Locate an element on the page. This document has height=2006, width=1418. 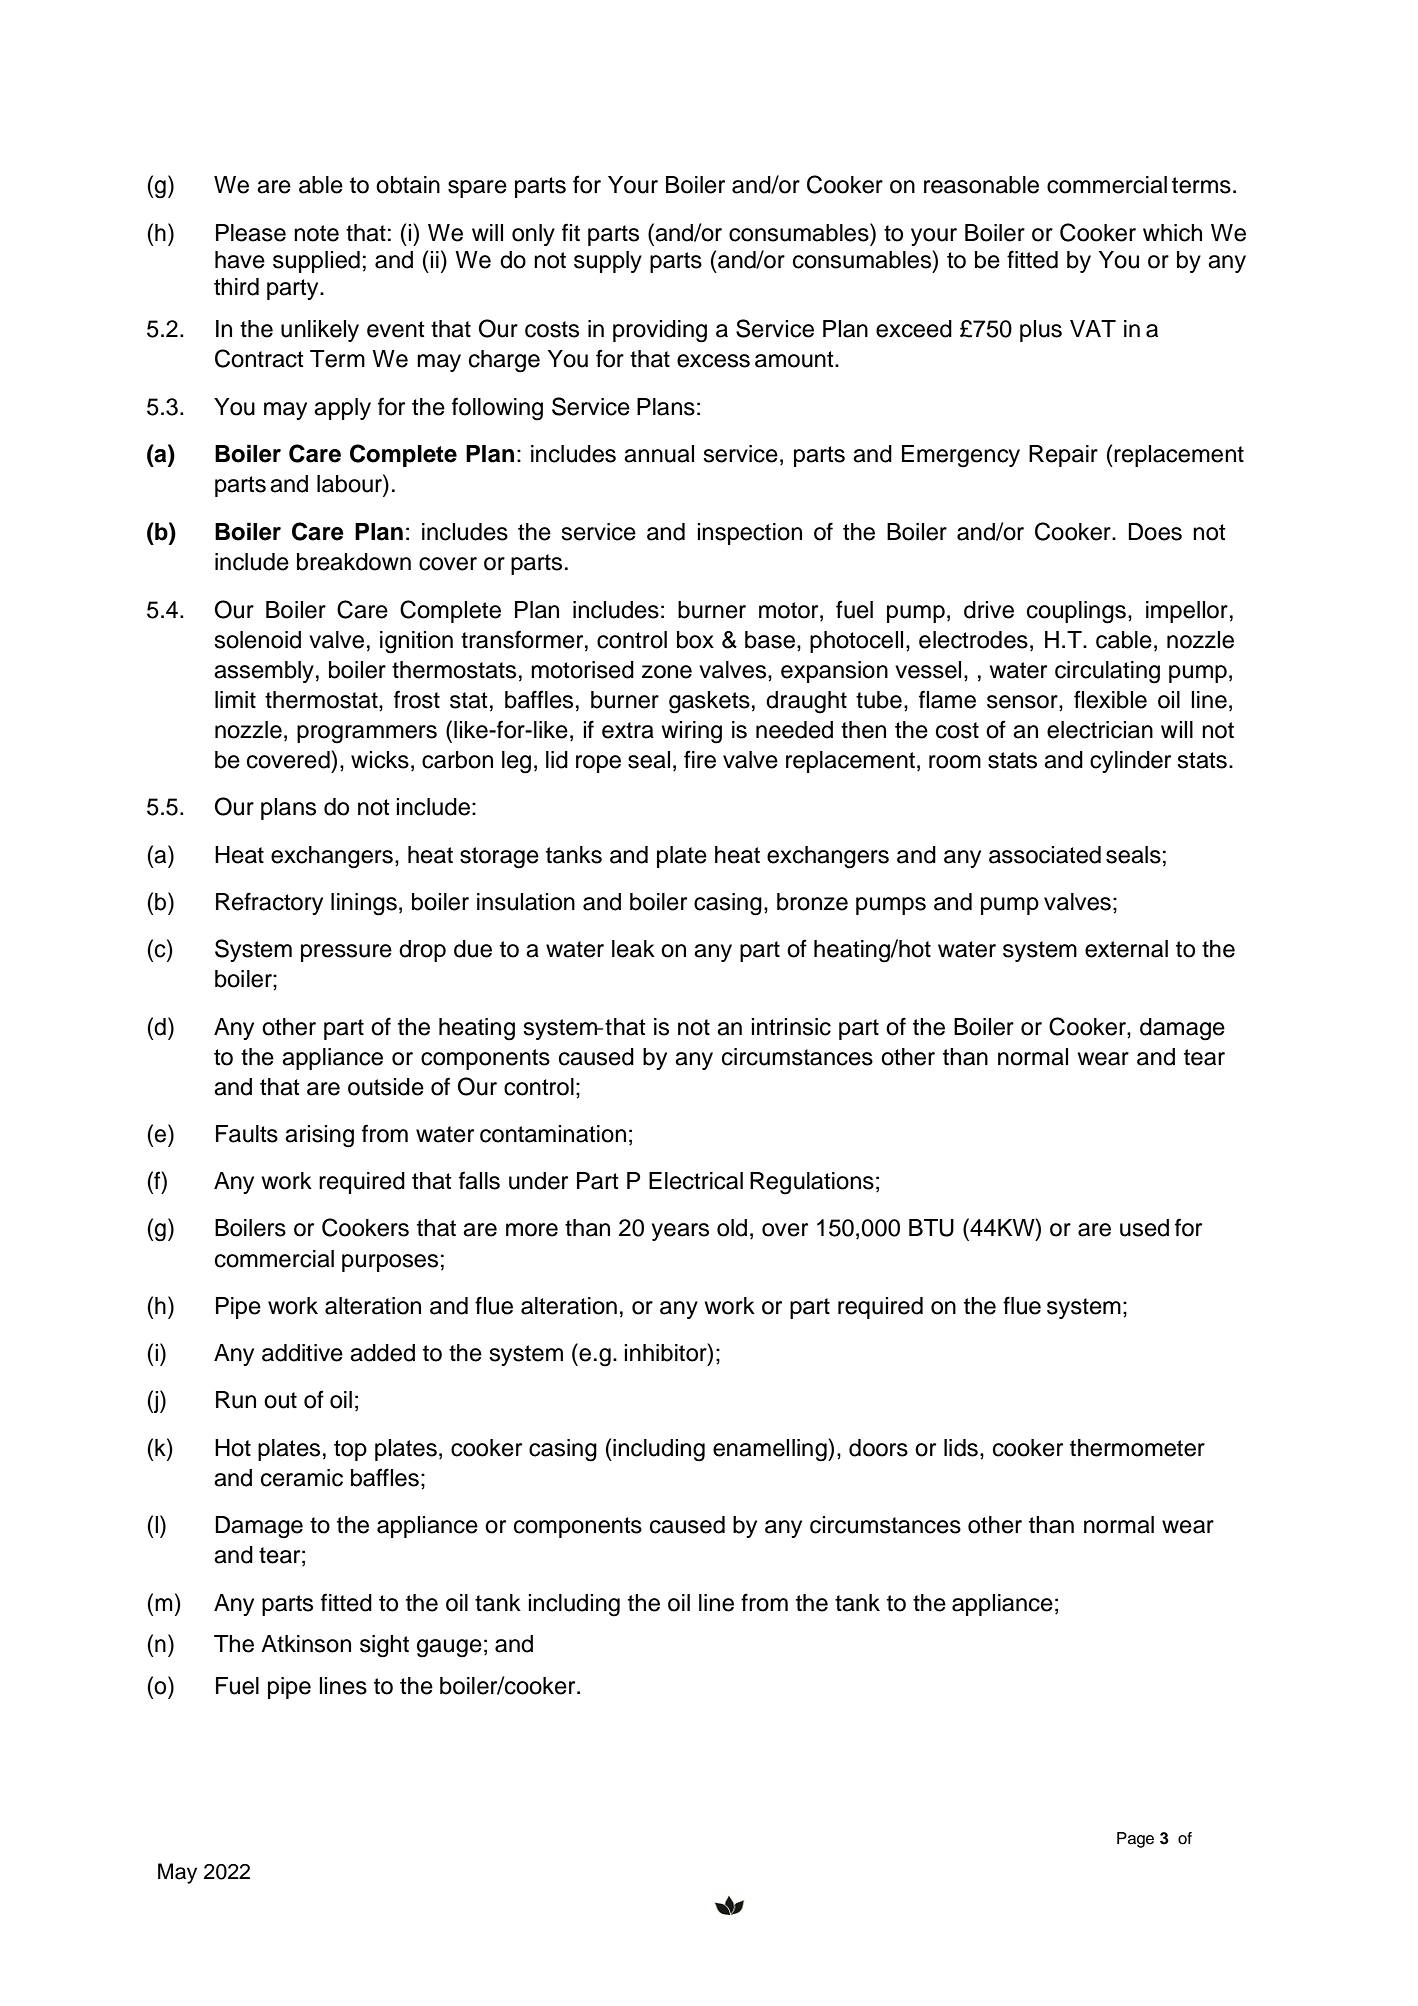
intrinsic is located at coordinates (791, 1027).
